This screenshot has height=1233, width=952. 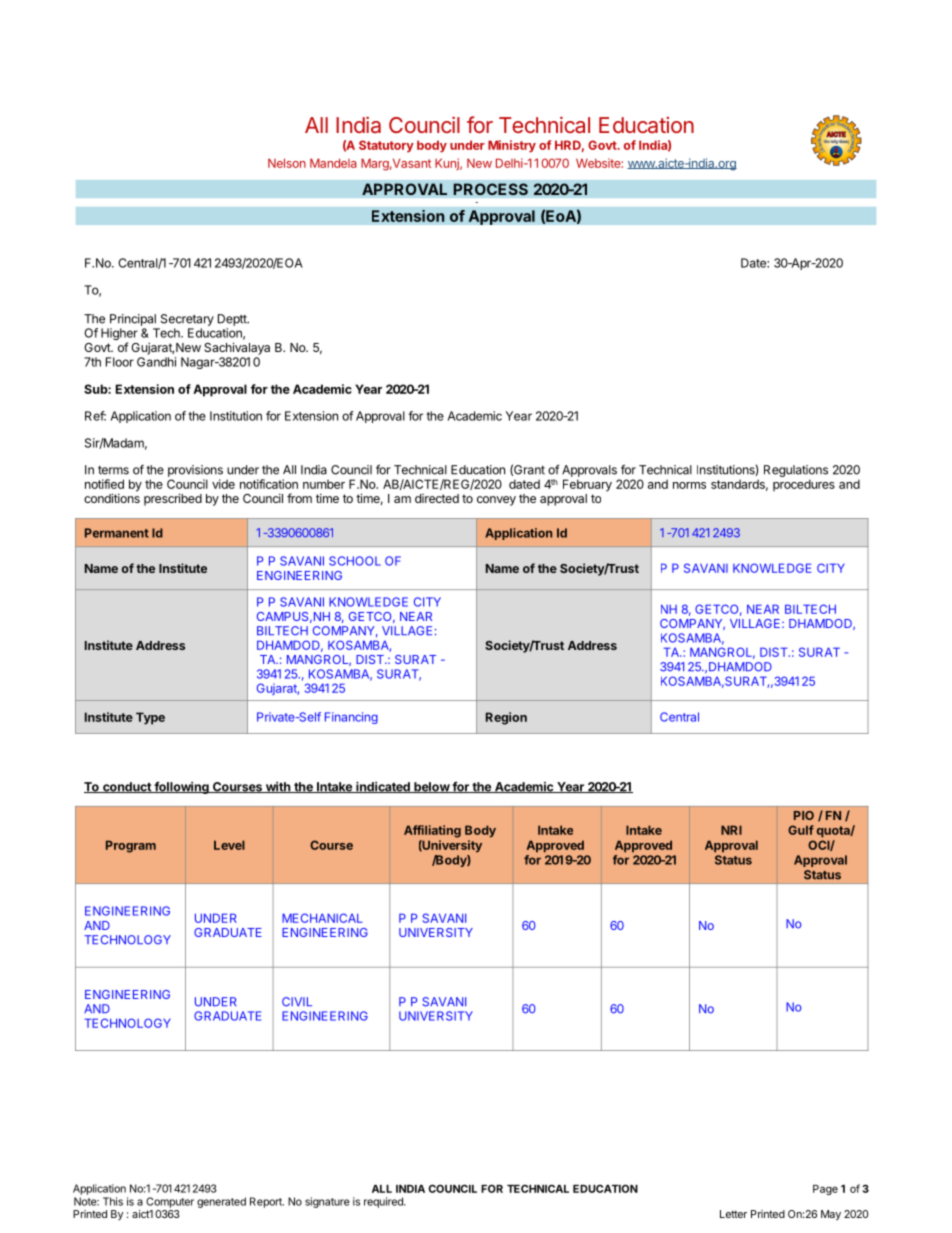 I want to click on Region, so click(x=506, y=718).
